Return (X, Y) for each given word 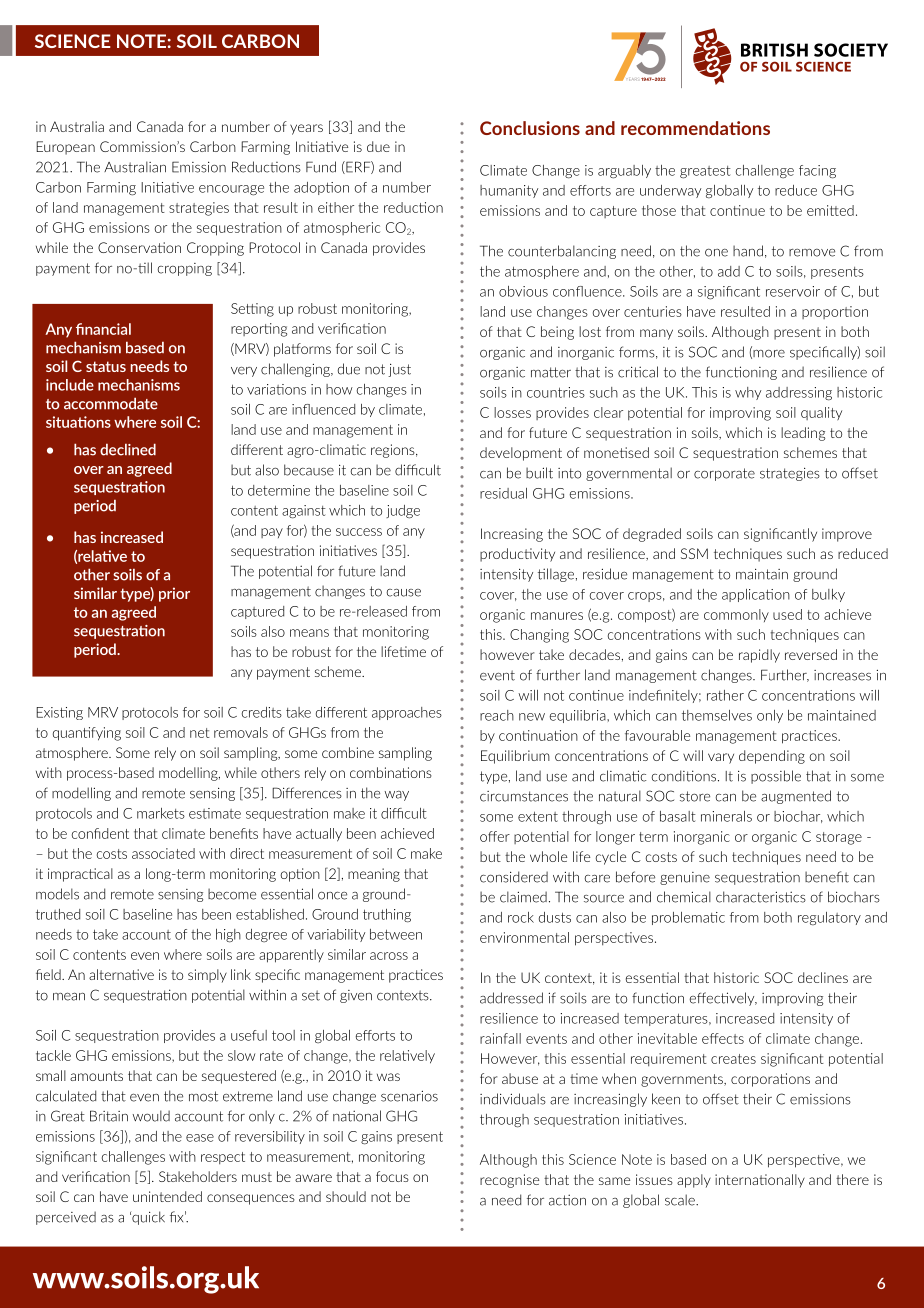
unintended (167, 1196)
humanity (509, 191)
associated (163, 853)
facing (817, 172)
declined (128, 449)
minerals (726, 816)
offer (495, 836)
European (65, 148)
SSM (694, 553)
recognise (509, 1181)
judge (403, 512)
